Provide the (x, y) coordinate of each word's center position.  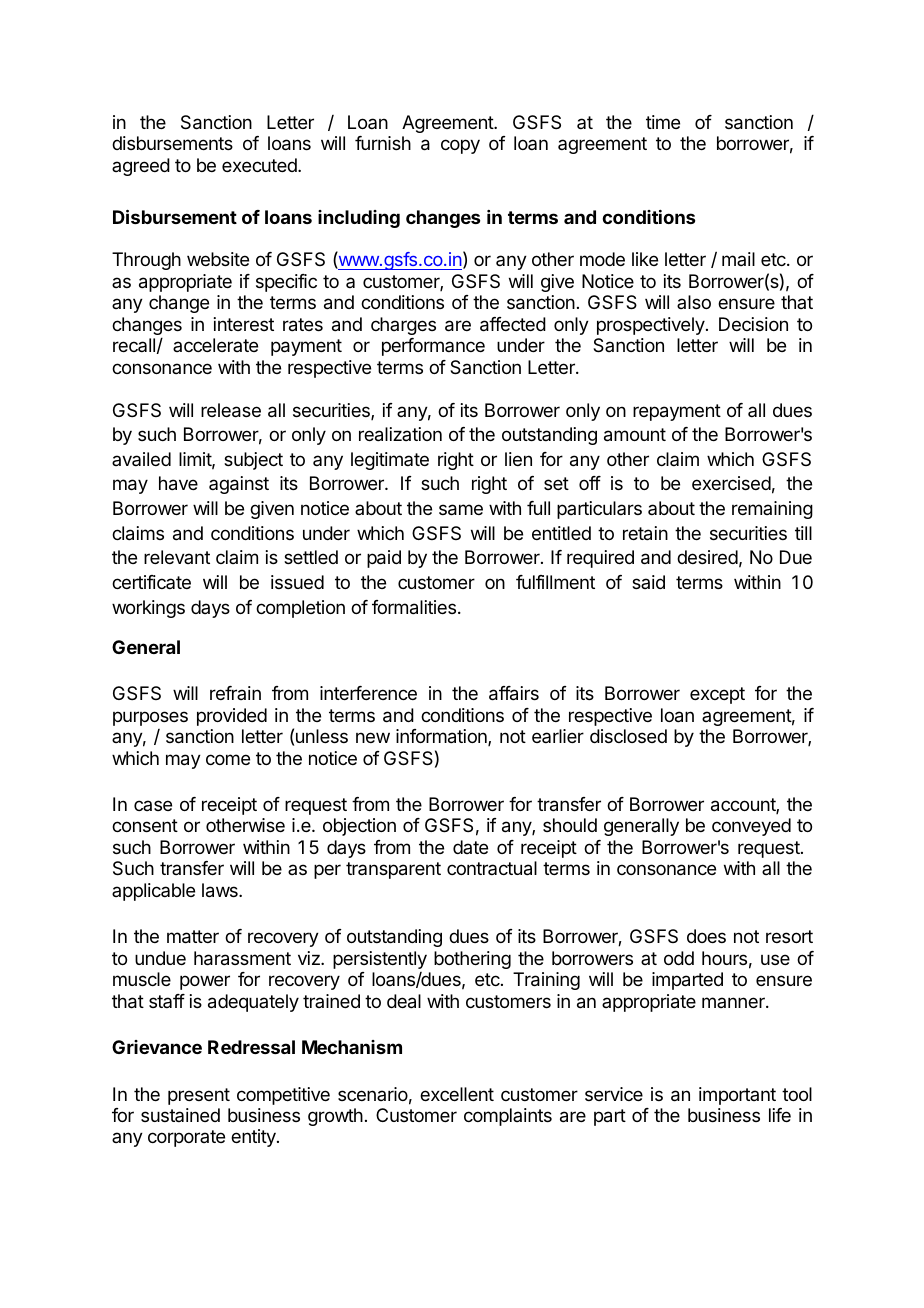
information (442, 737)
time (663, 122)
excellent (457, 1094)
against (239, 485)
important (737, 1096)
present (199, 1096)
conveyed (751, 827)
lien (518, 459)
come (228, 759)
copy (460, 146)
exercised (731, 483)
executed (260, 165)
